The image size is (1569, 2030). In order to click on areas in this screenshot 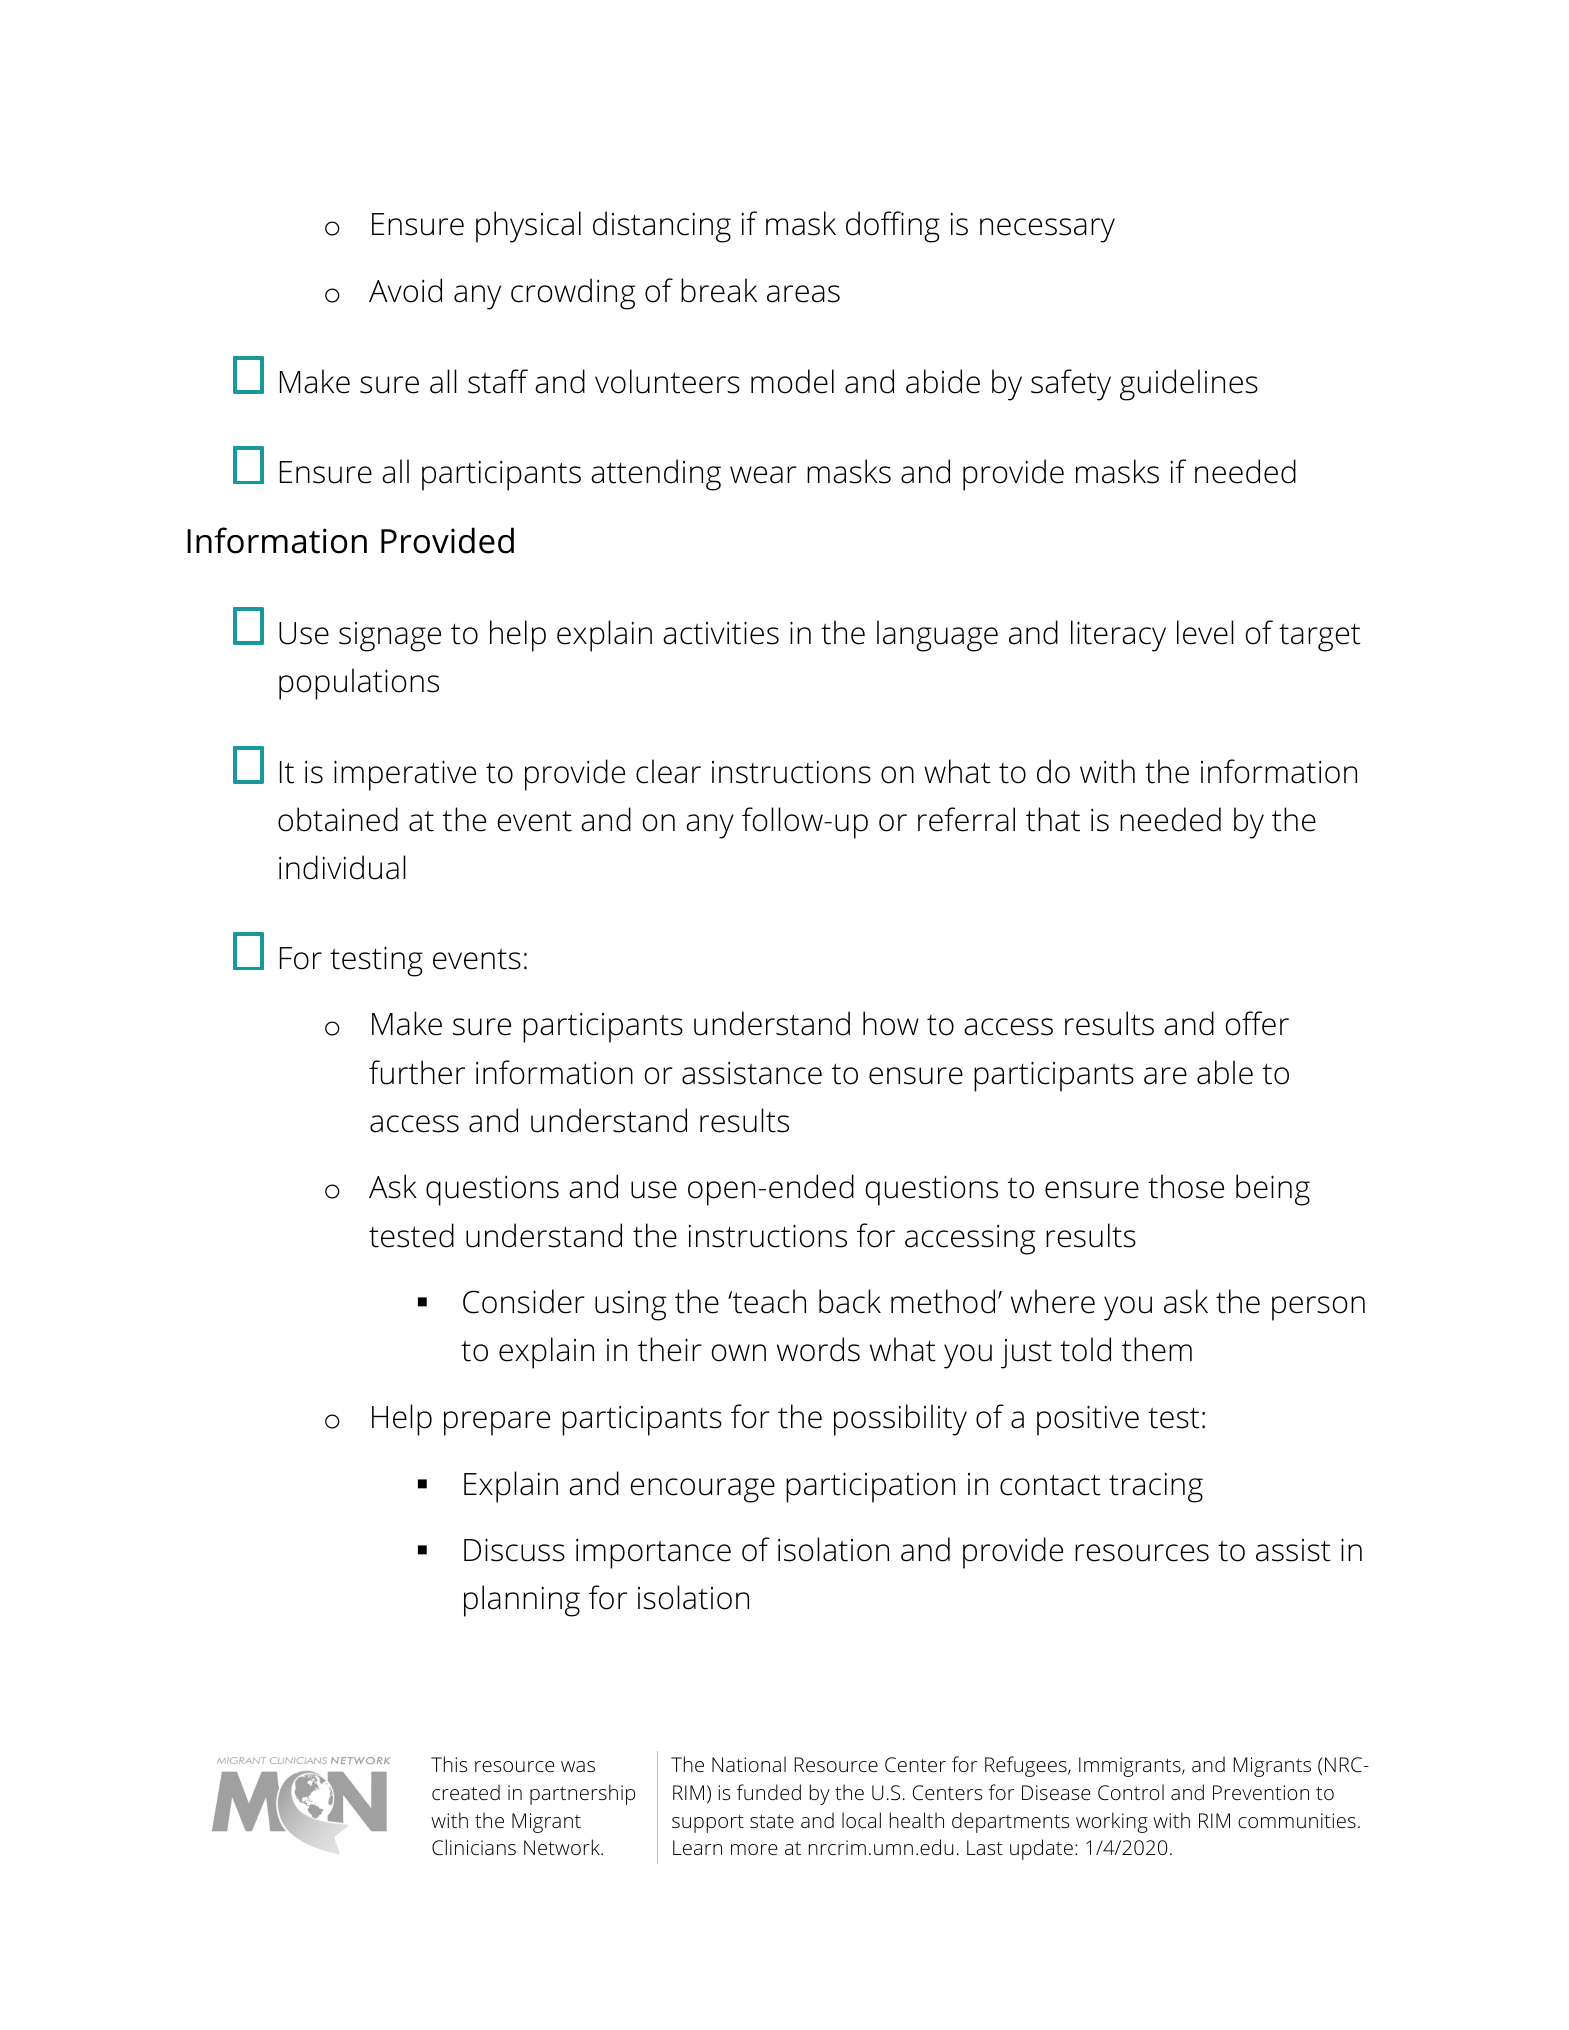, I will do `click(803, 294)`.
